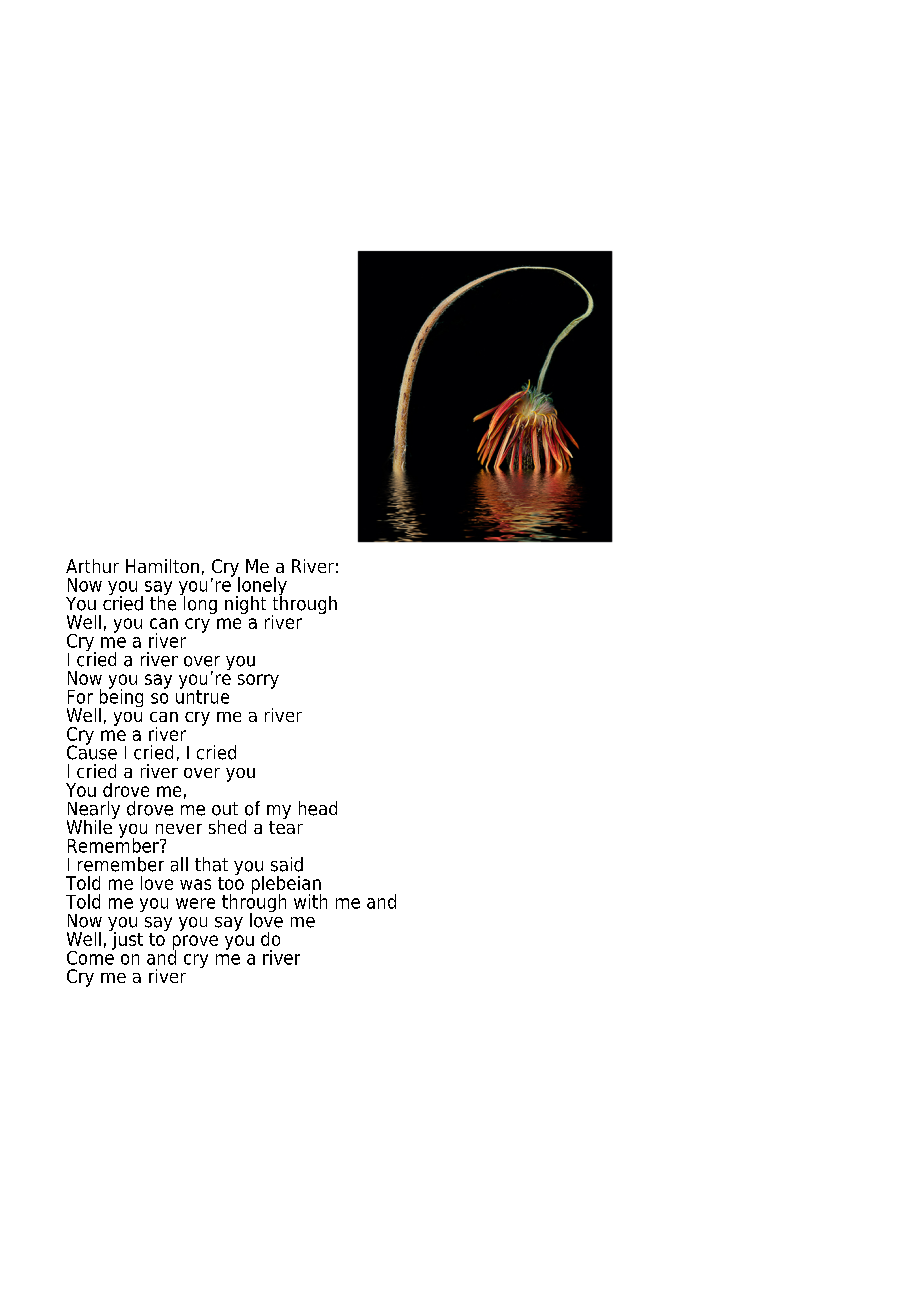 The height and width of the document is (1308, 924). Describe the element at coordinates (225, 809) in the document. I see `out` at that location.
